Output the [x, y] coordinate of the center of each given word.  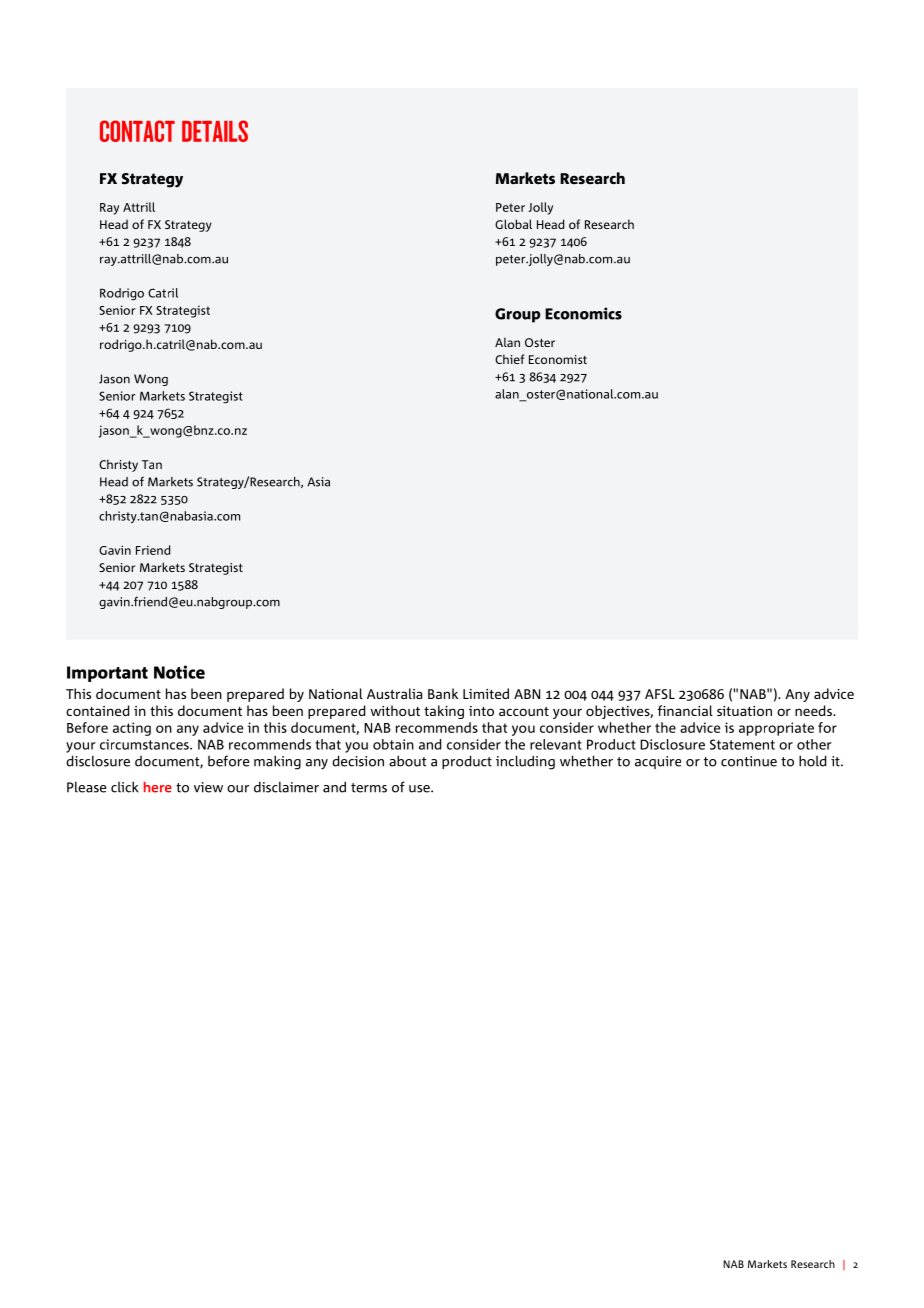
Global [513, 224]
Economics [583, 313]
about [407, 761]
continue [749, 761]
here [158, 787]
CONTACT [137, 131]
